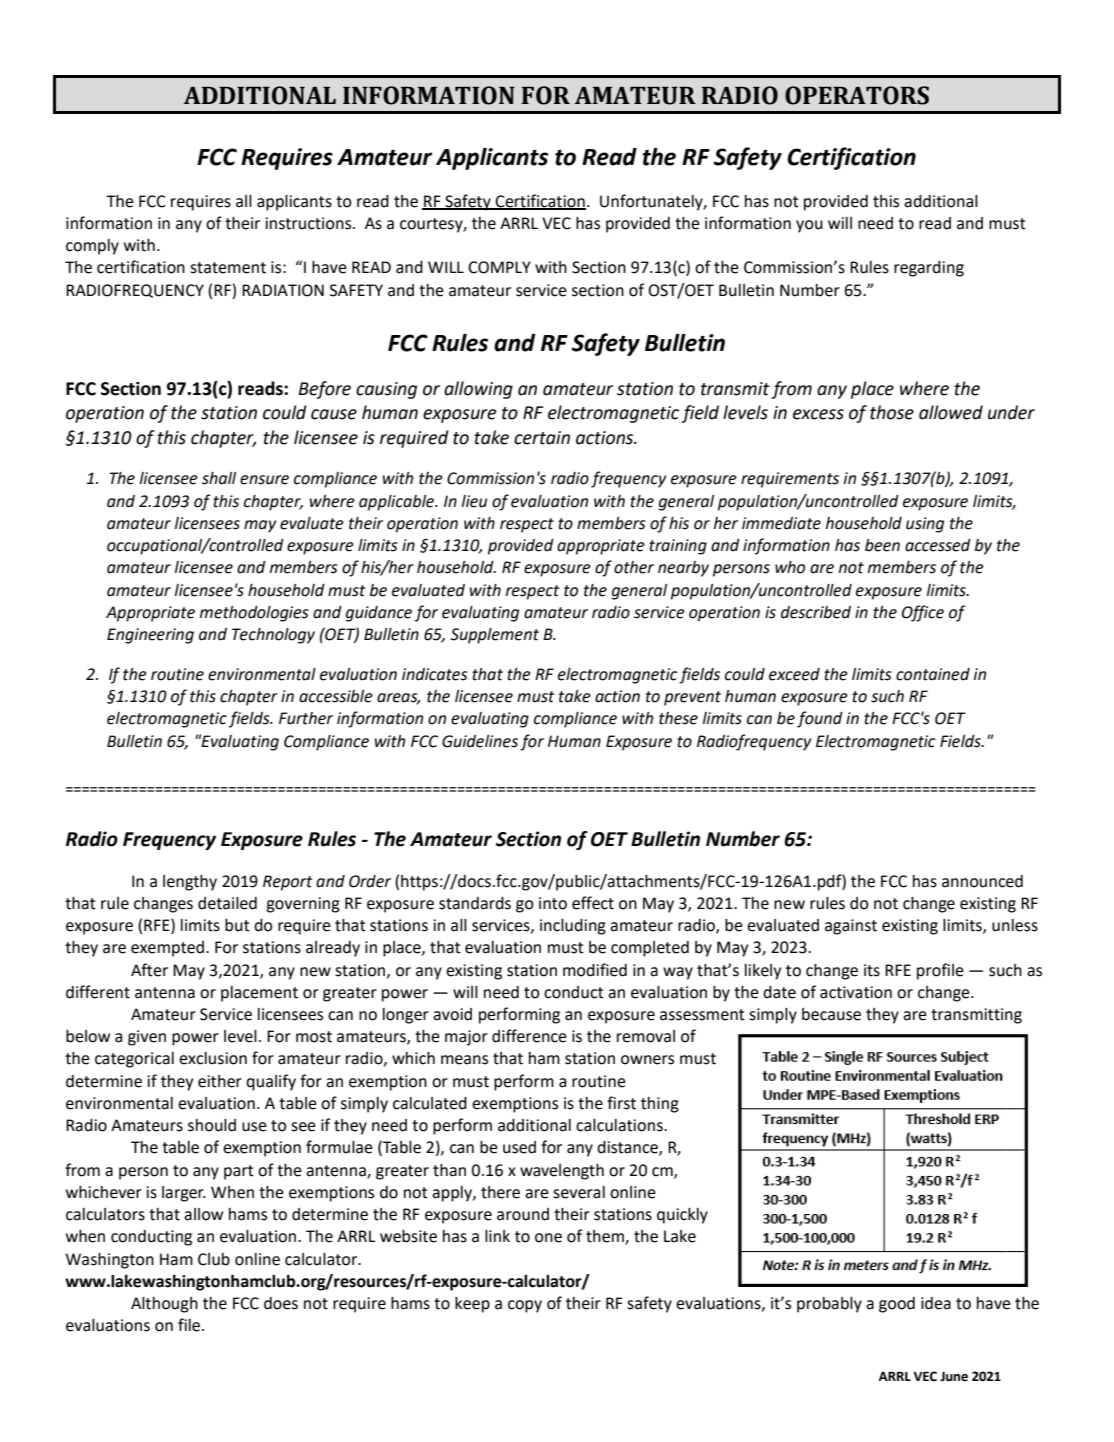  What do you see at coordinates (851, 927) in the image?
I see `against` at bounding box center [851, 927].
